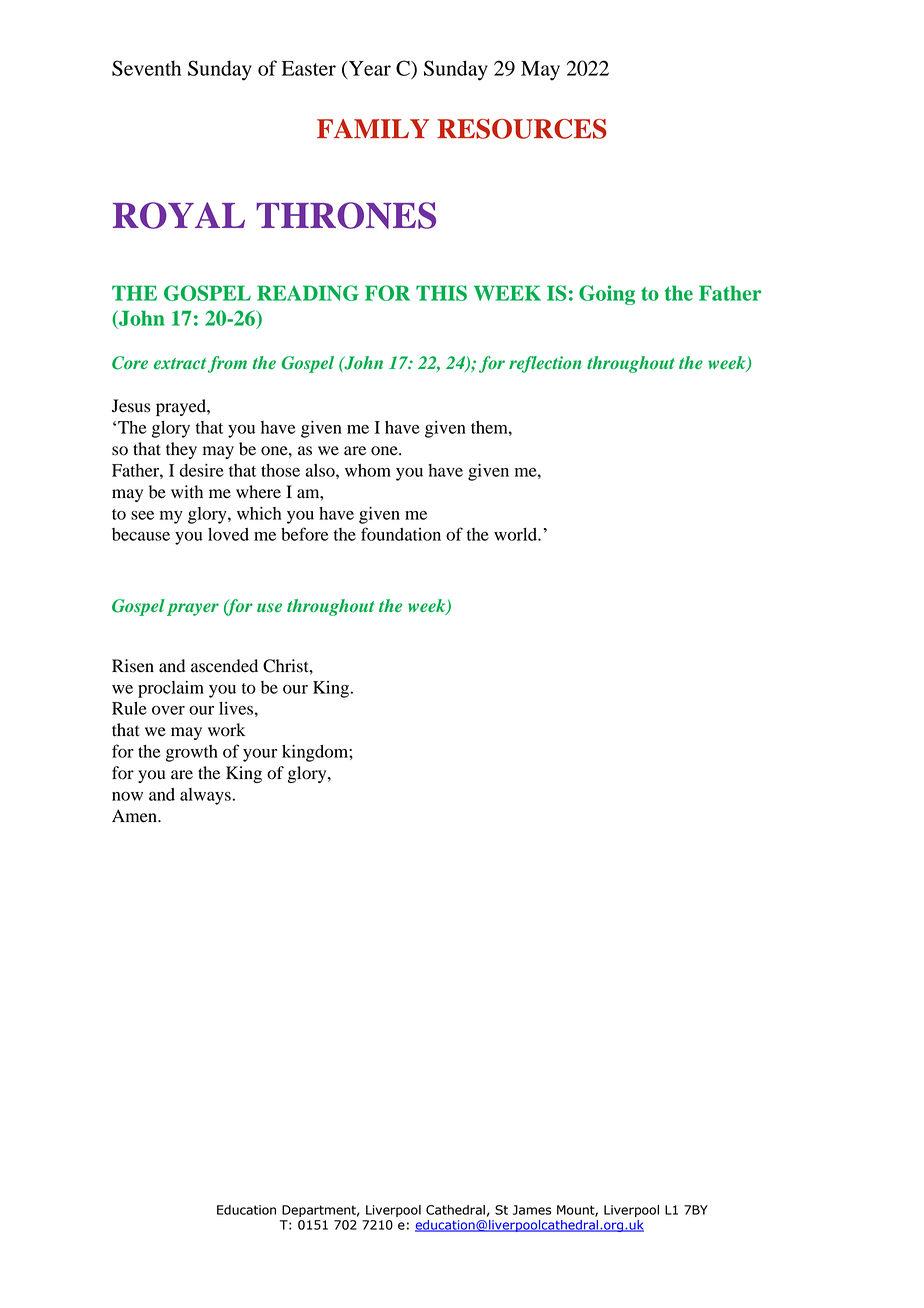 This image has width=924, height=1308. I want to click on always, so click(205, 796).
